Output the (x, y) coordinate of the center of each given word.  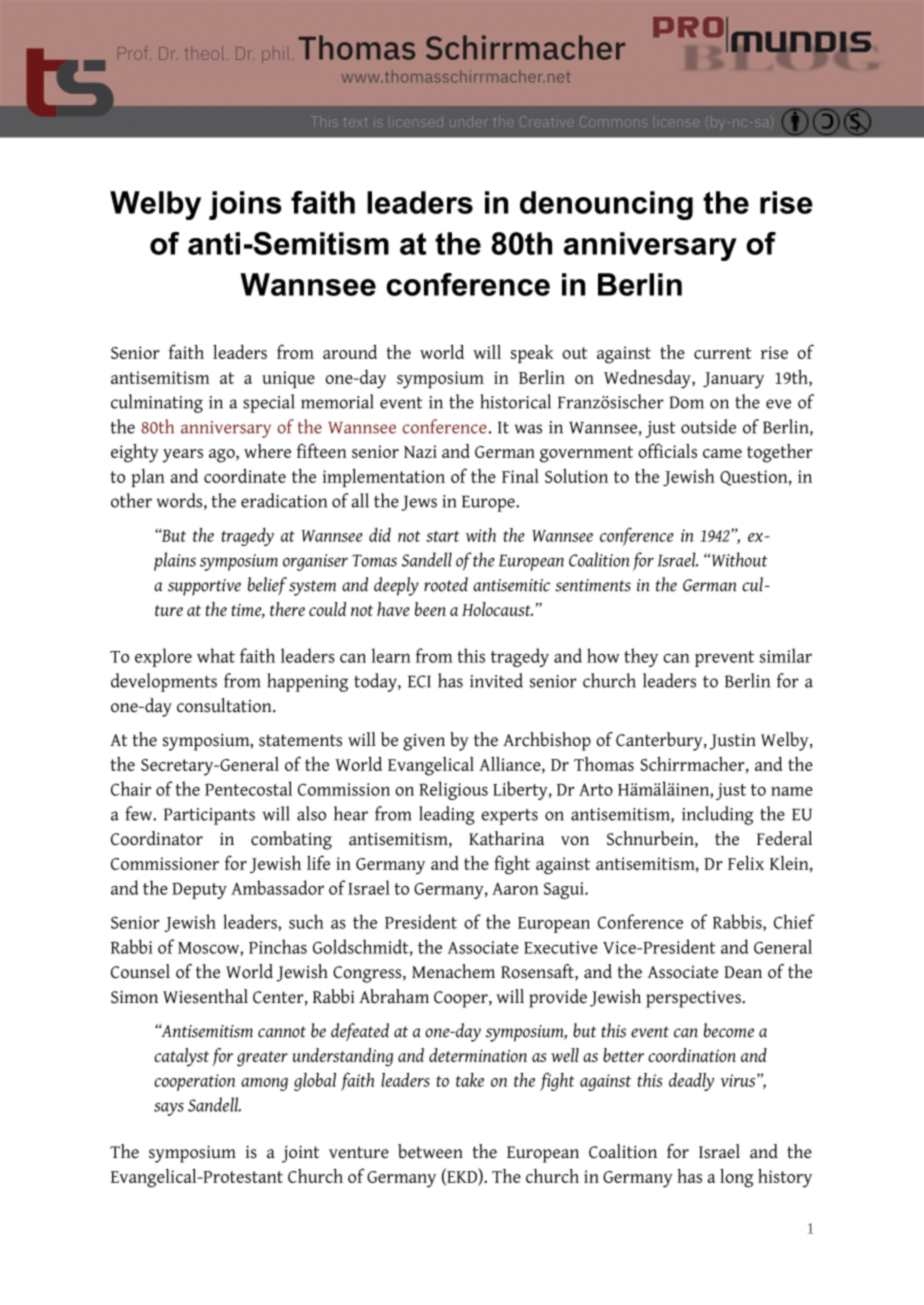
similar (786, 655)
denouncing (606, 205)
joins (245, 205)
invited (496, 680)
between (430, 1151)
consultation (225, 705)
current (722, 353)
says (169, 1109)
